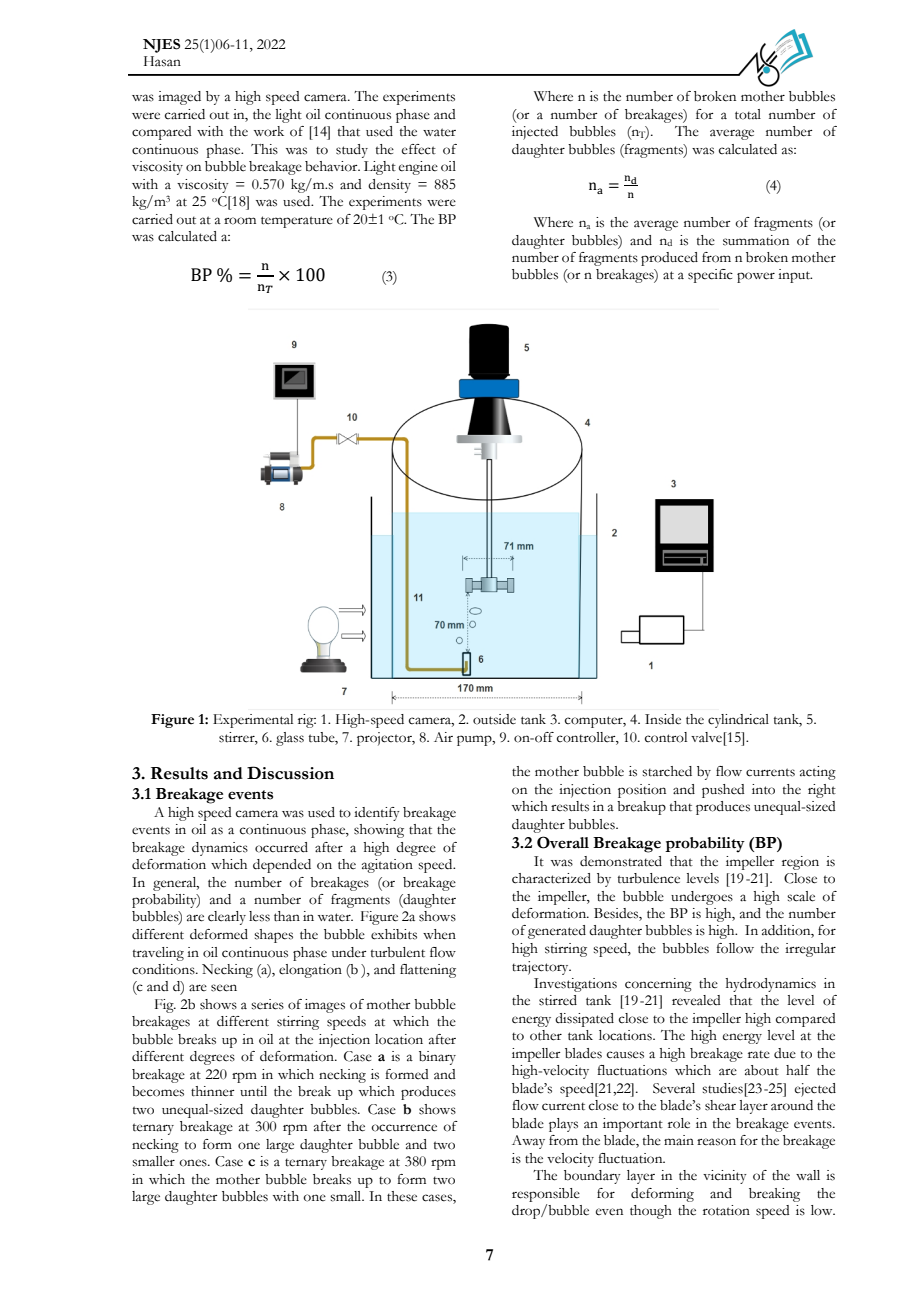 Image resolution: width=924 pixels, height=1308 pixels. I want to click on power, so click(756, 277).
